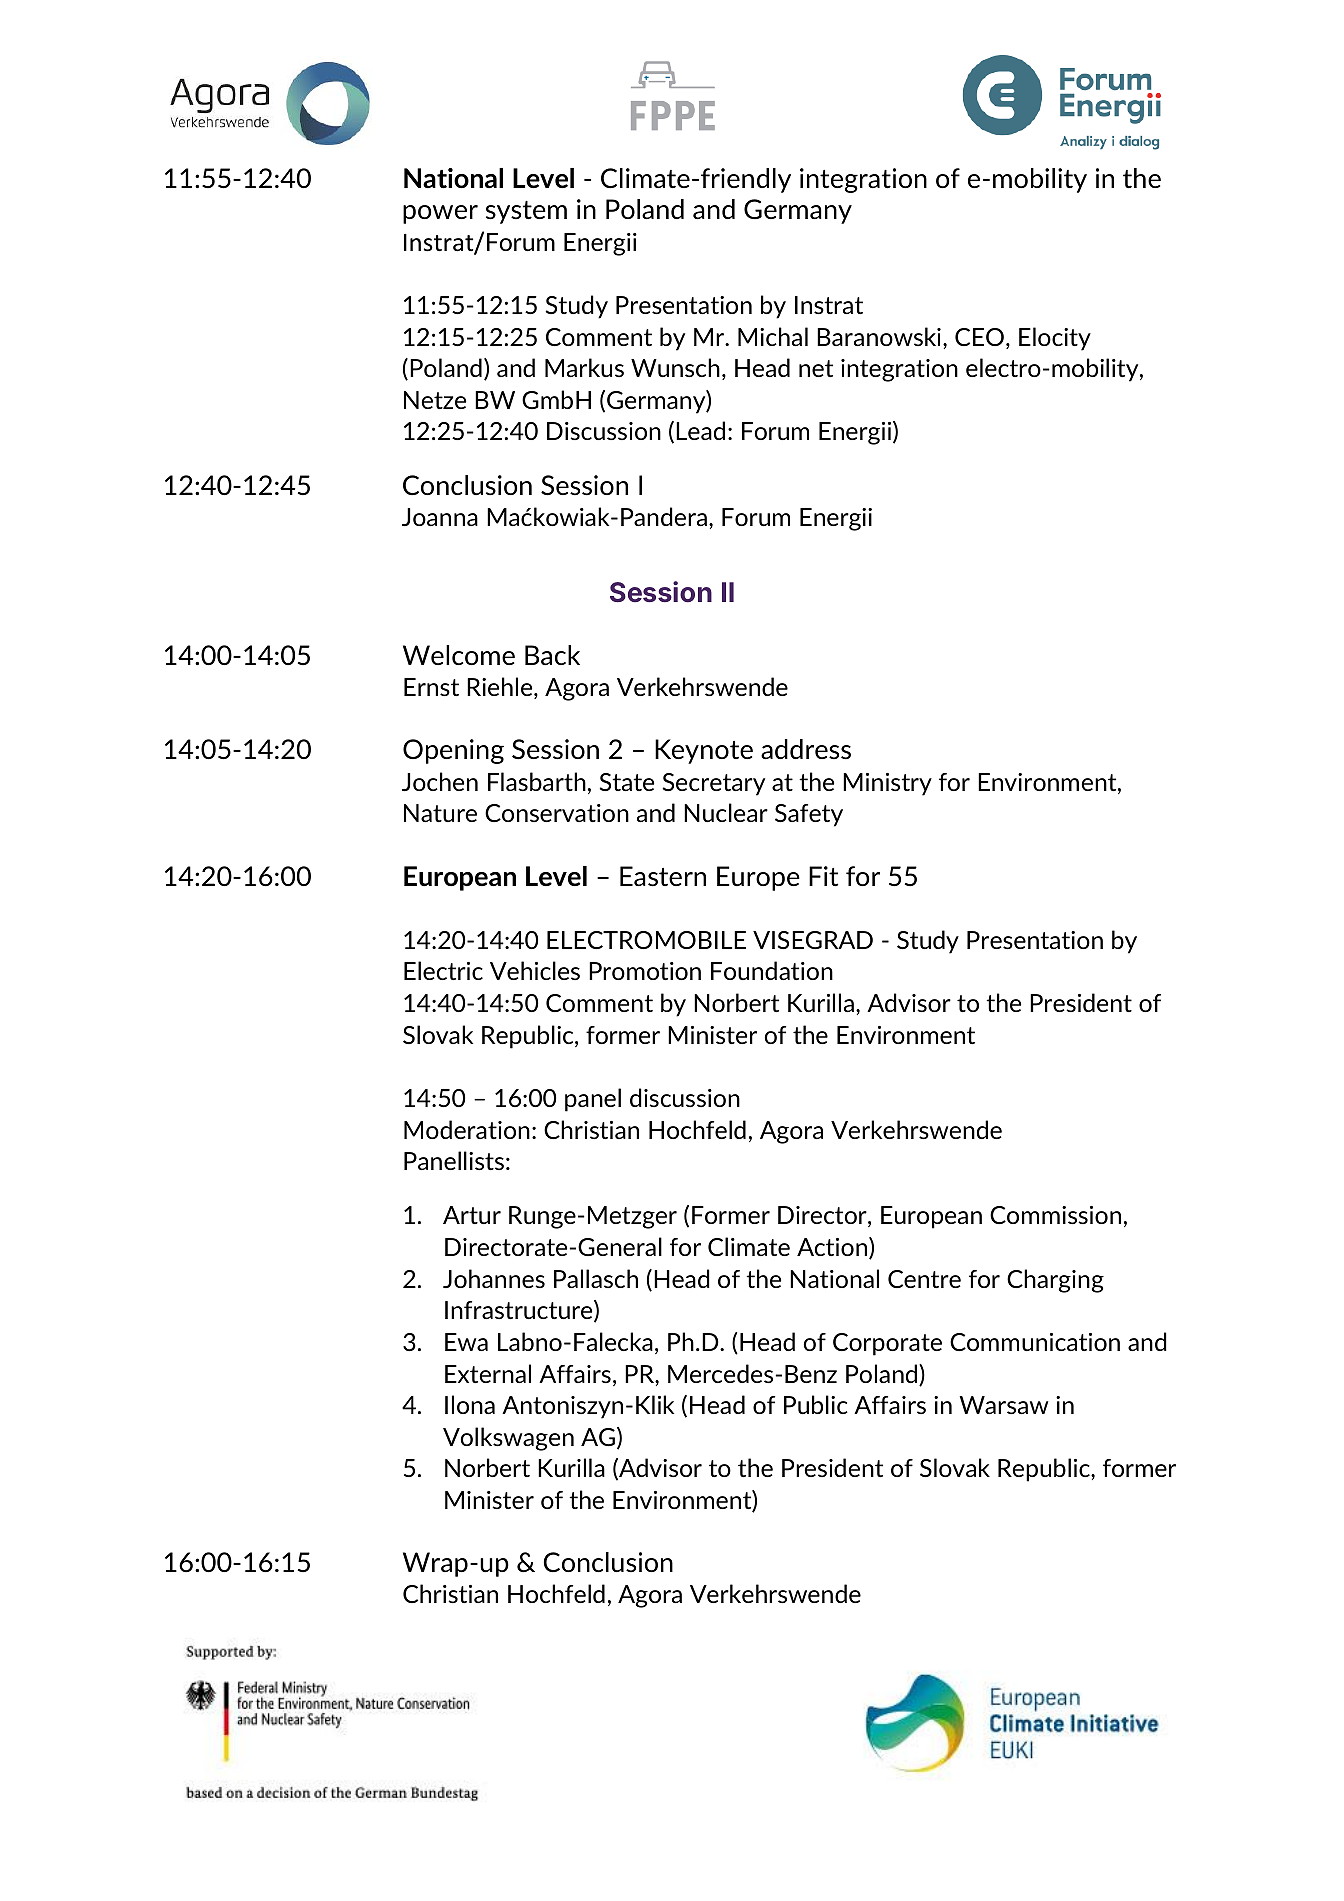  What do you see at coordinates (526, 212) in the screenshot?
I see `system` at bounding box center [526, 212].
